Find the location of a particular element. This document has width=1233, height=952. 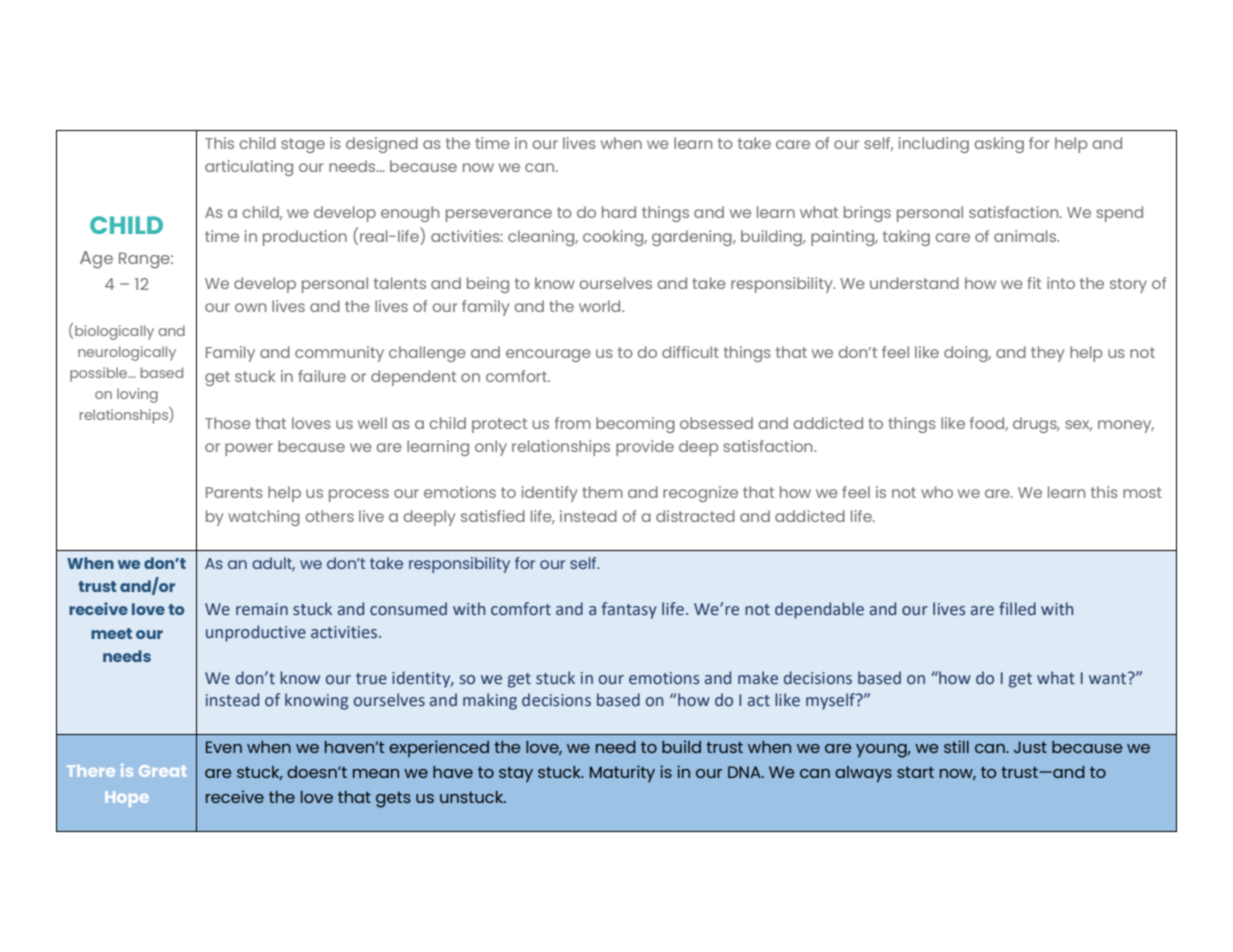

Parents is located at coordinates (234, 492).
